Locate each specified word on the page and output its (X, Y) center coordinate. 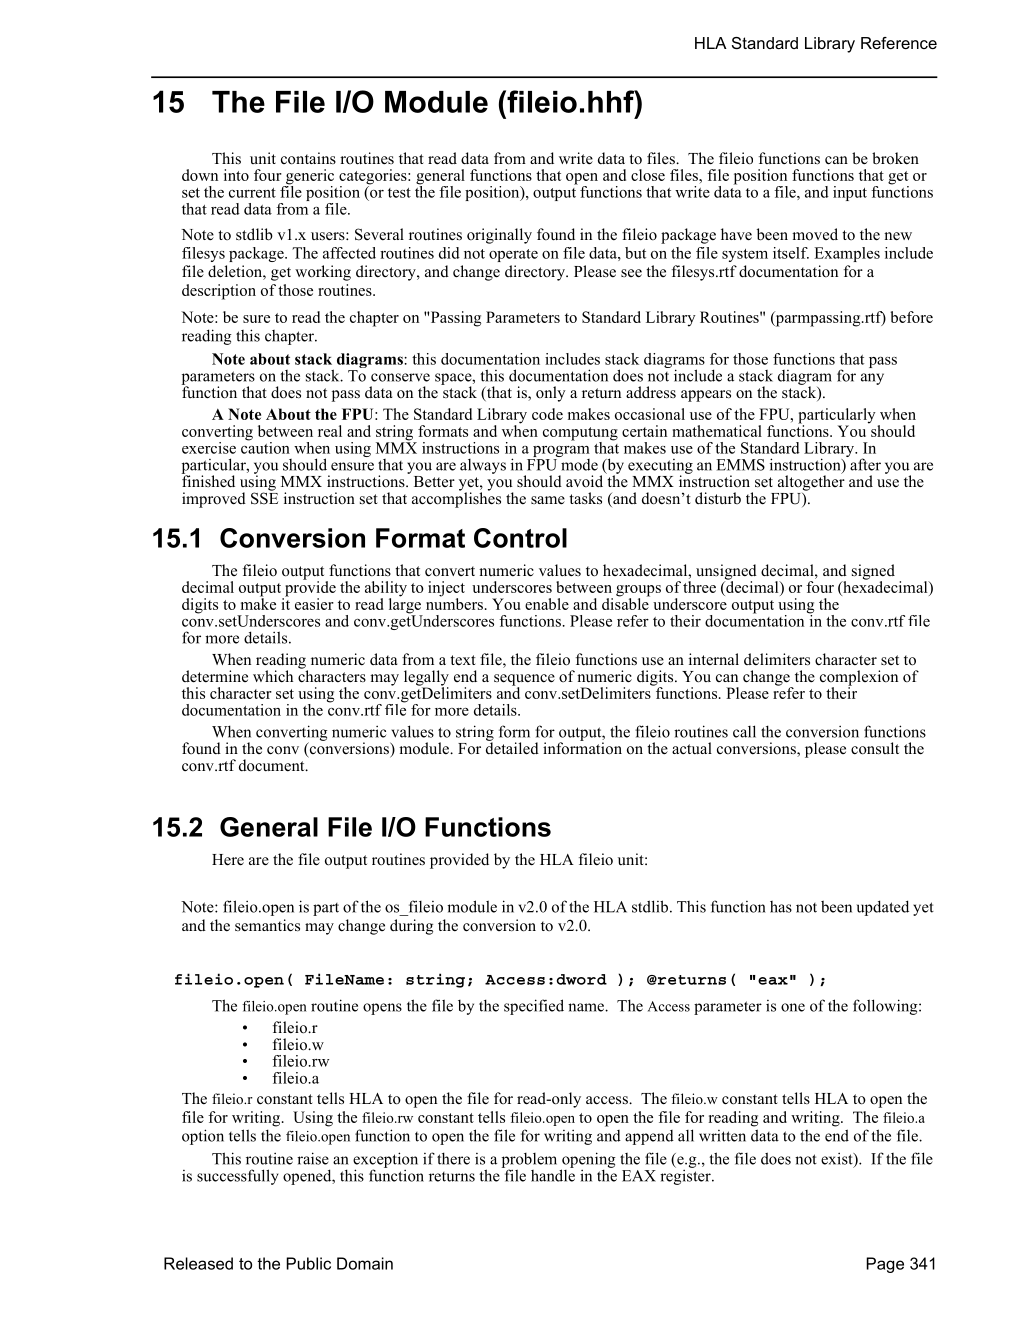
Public (308, 1263)
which (273, 676)
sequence (524, 681)
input (850, 193)
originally (499, 236)
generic (308, 178)
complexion (859, 679)
